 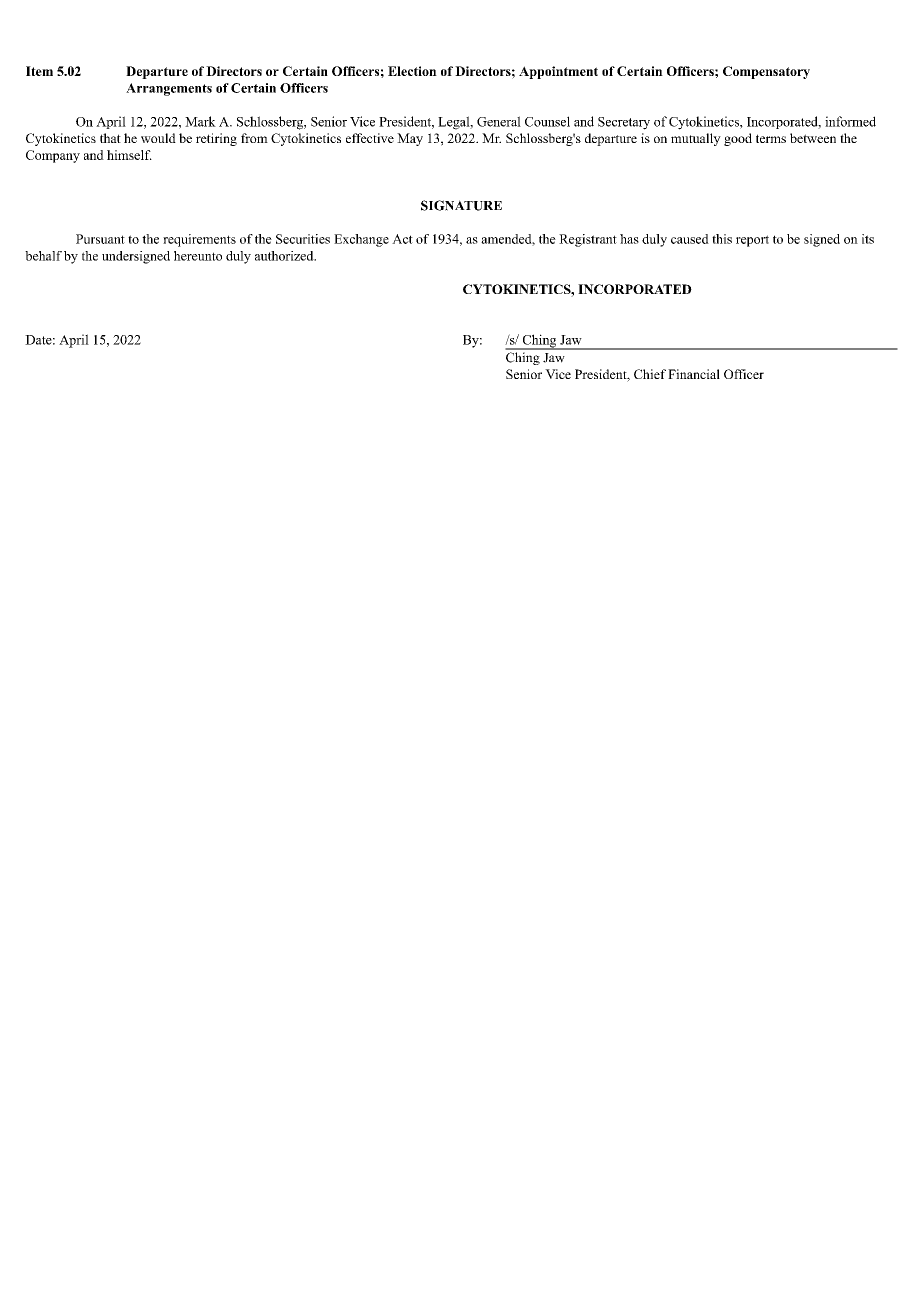 I want to click on Financial, so click(x=694, y=374).
